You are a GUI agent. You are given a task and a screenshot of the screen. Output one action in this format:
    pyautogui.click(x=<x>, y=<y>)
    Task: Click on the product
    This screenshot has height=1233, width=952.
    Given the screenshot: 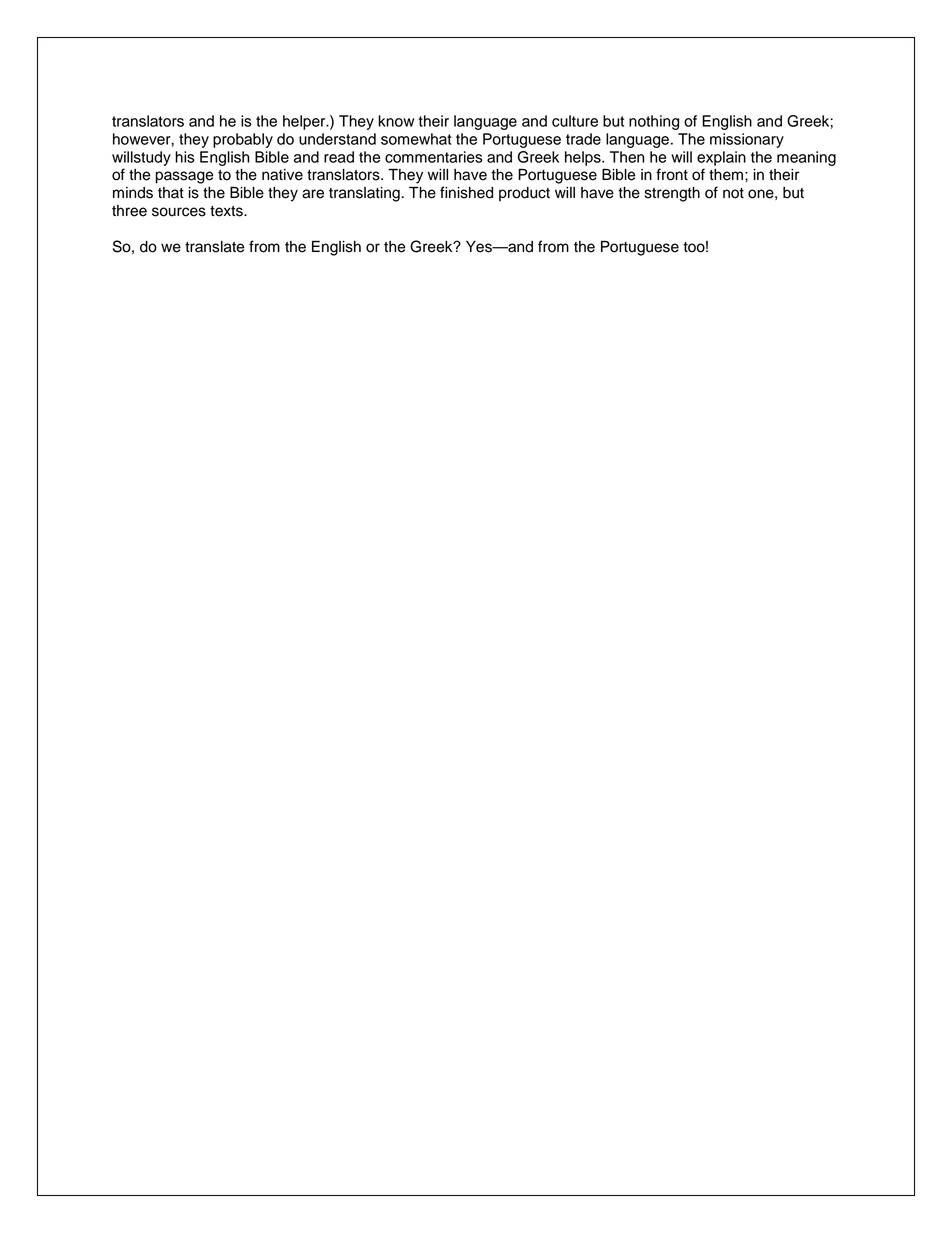 What is the action you would take?
    pyautogui.click(x=524, y=194)
